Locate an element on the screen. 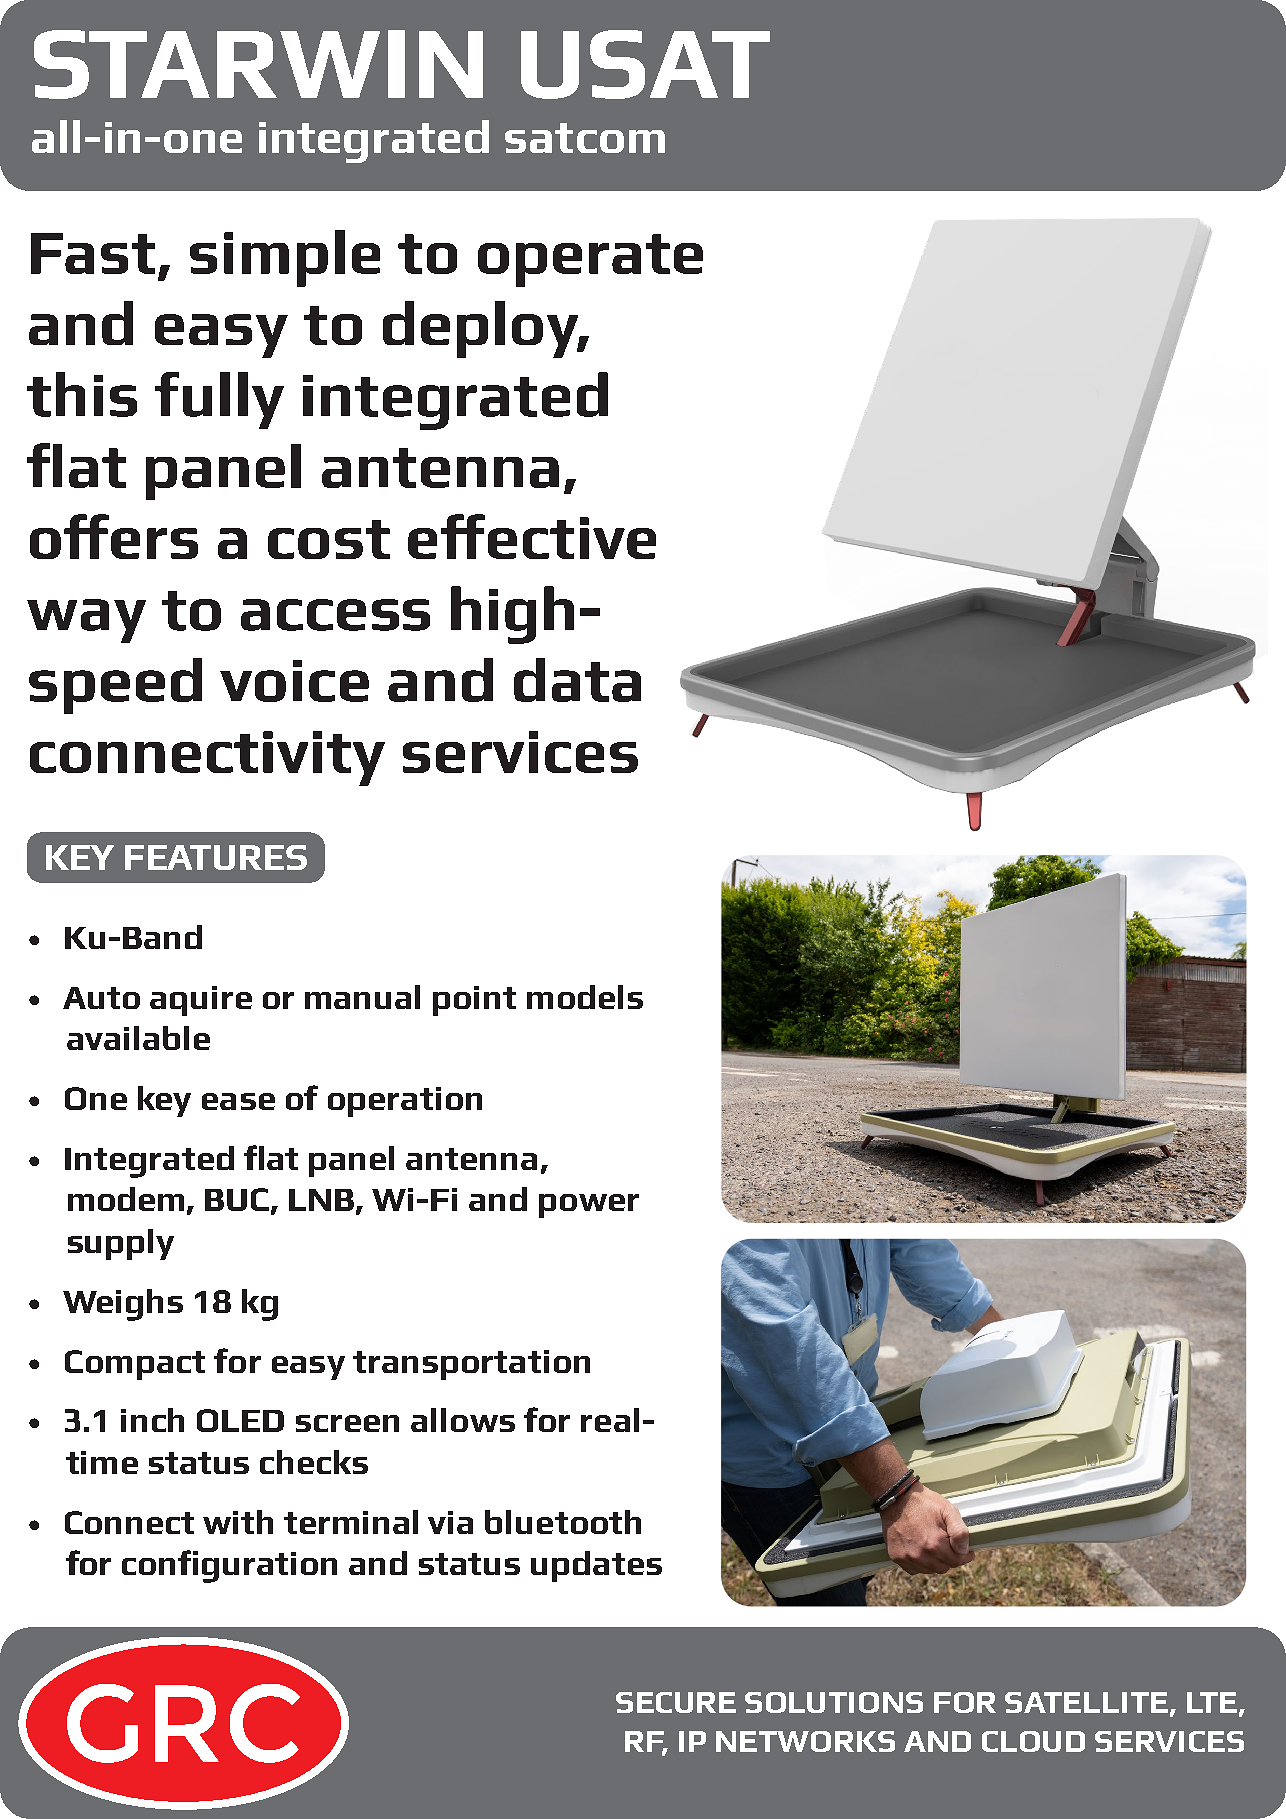  SECURE is located at coordinates (676, 1702).
